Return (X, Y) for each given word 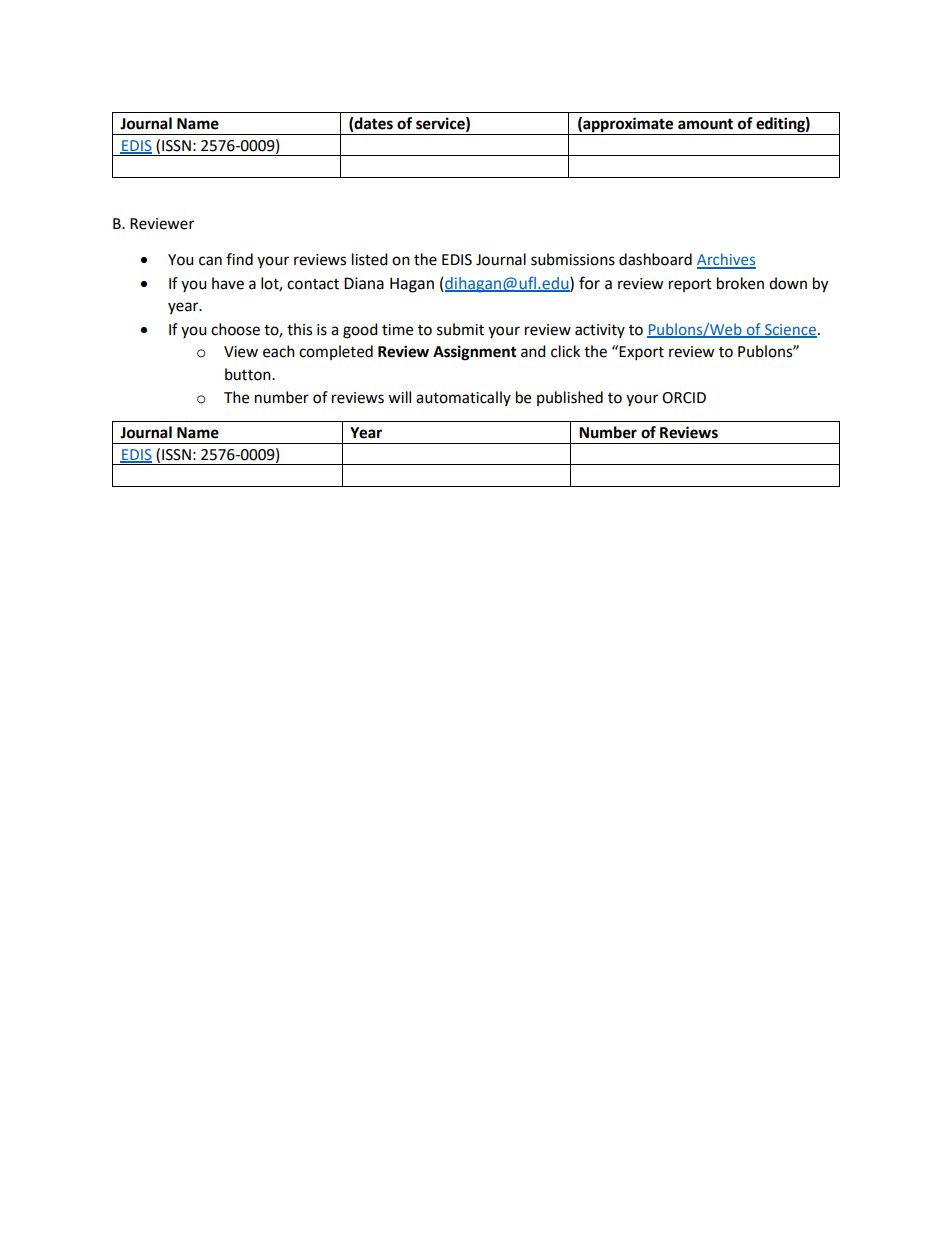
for (589, 283)
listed (370, 259)
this (299, 329)
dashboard (655, 259)
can (210, 261)
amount (705, 124)
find (239, 259)
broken (740, 283)
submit (460, 329)
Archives (726, 260)
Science (790, 331)
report (690, 285)
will (399, 397)
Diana (364, 283)
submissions (573, 259)
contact (313, 284)
